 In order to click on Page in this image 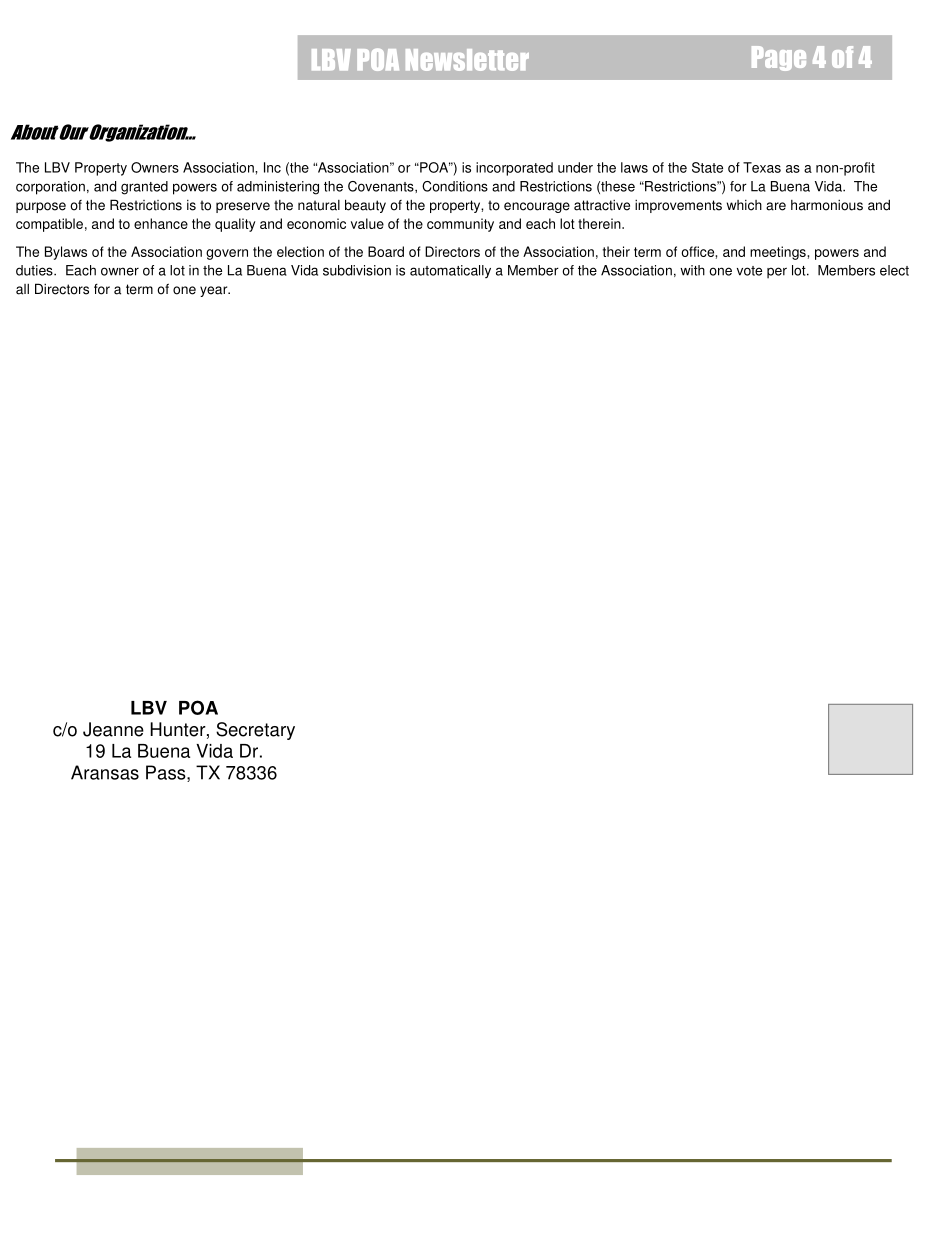, I will do `click(779, 58)`.
